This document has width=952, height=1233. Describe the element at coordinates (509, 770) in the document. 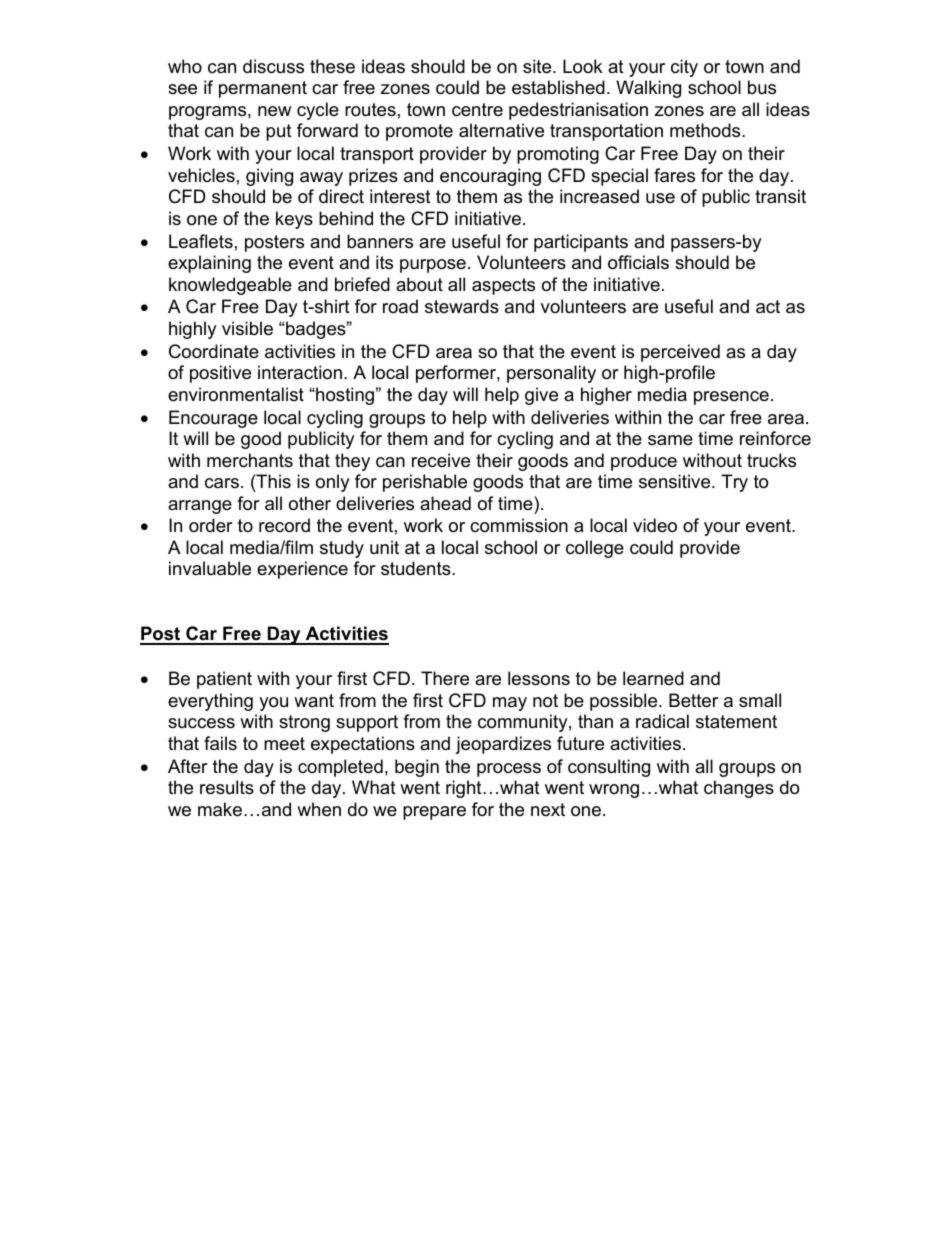

I see `process` at that location.
